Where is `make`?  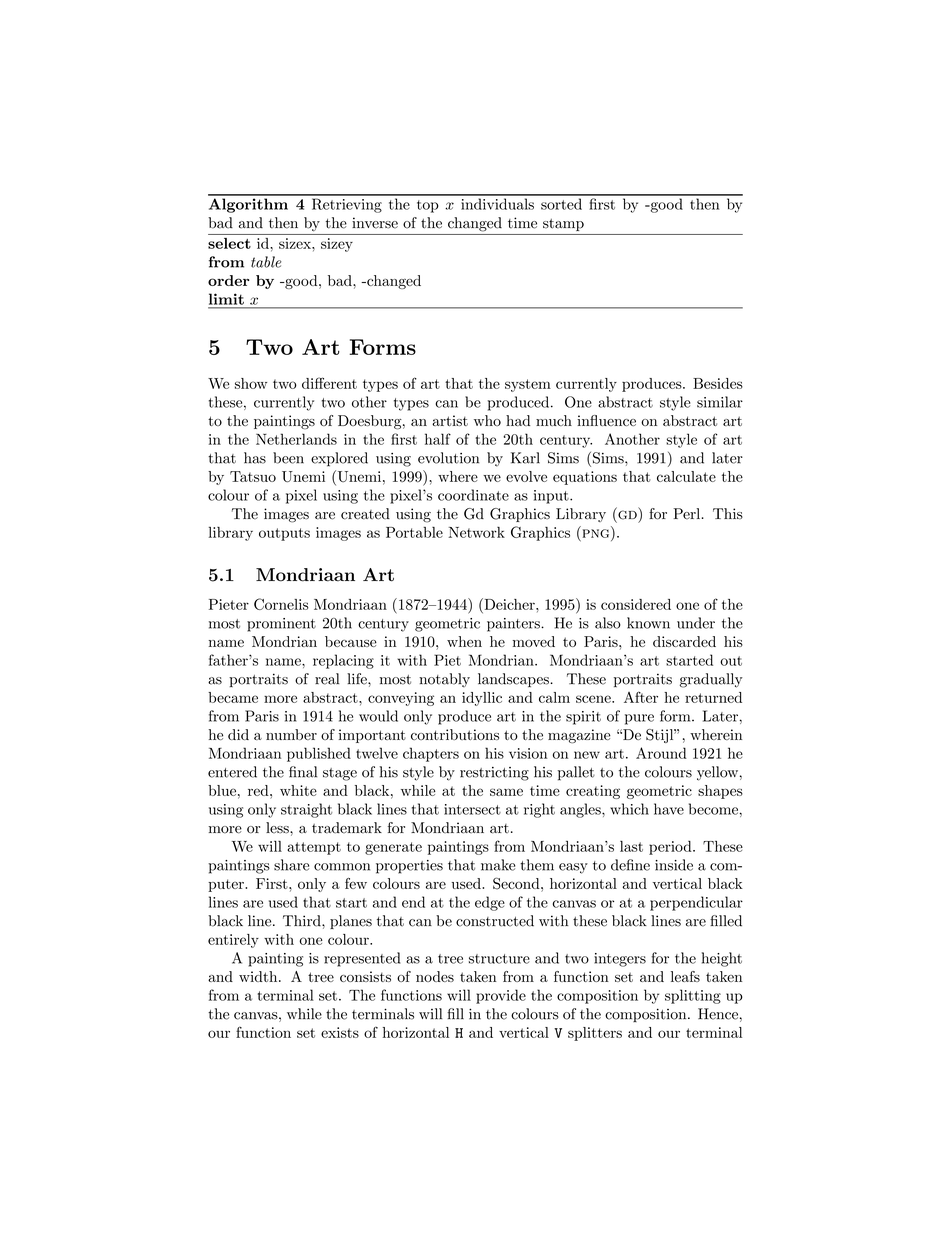
make is located at coordinates (498, 865).
